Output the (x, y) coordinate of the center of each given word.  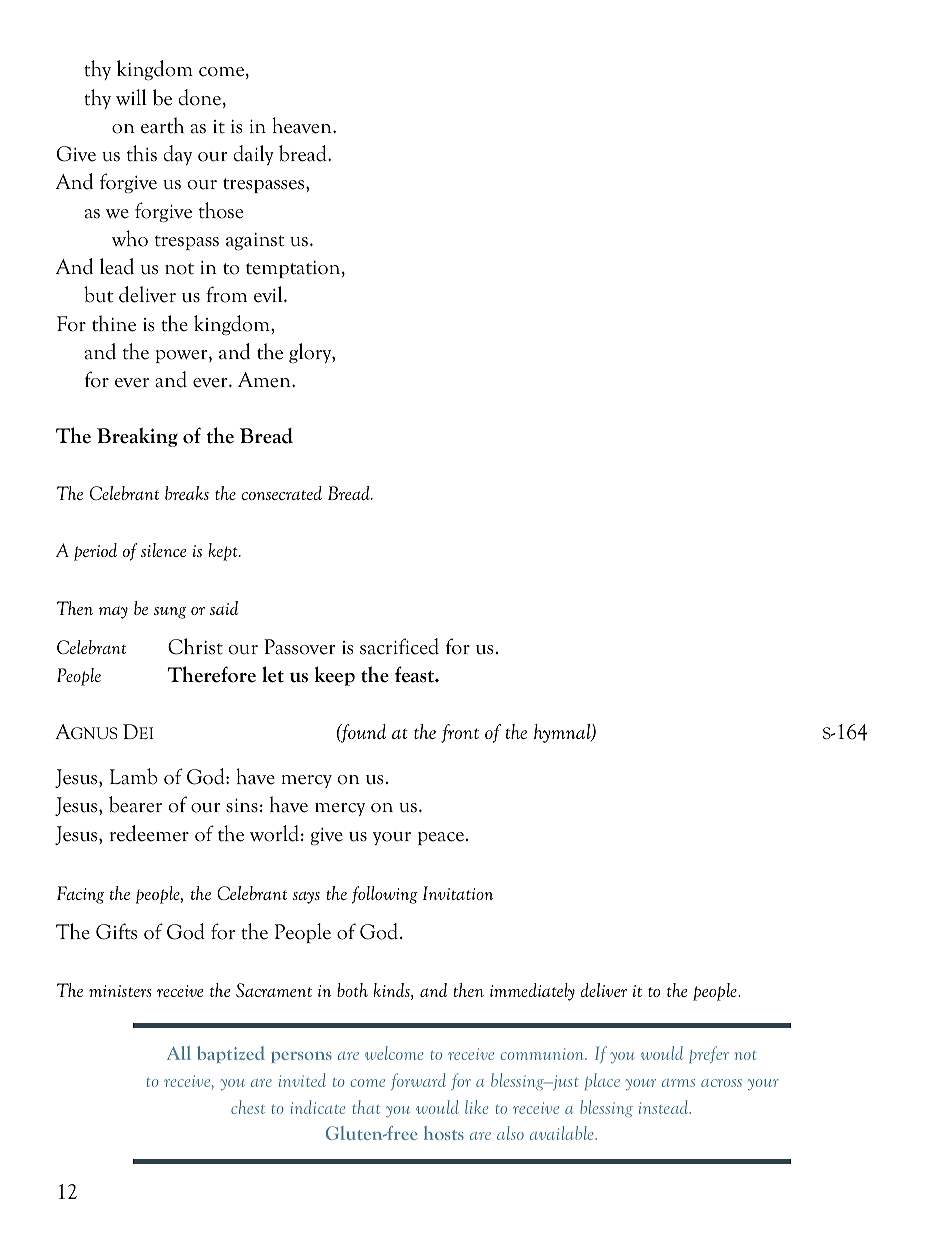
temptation (294, 269)
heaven (303, 125)
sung (170, 613)
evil (269, 294)
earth (162, 125)
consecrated (282, 493)
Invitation (458, 893)
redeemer (149, 833)
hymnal (563, 733)
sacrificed (399, 646)
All (179, 1053)
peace (441, 838)
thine (114, 323)
